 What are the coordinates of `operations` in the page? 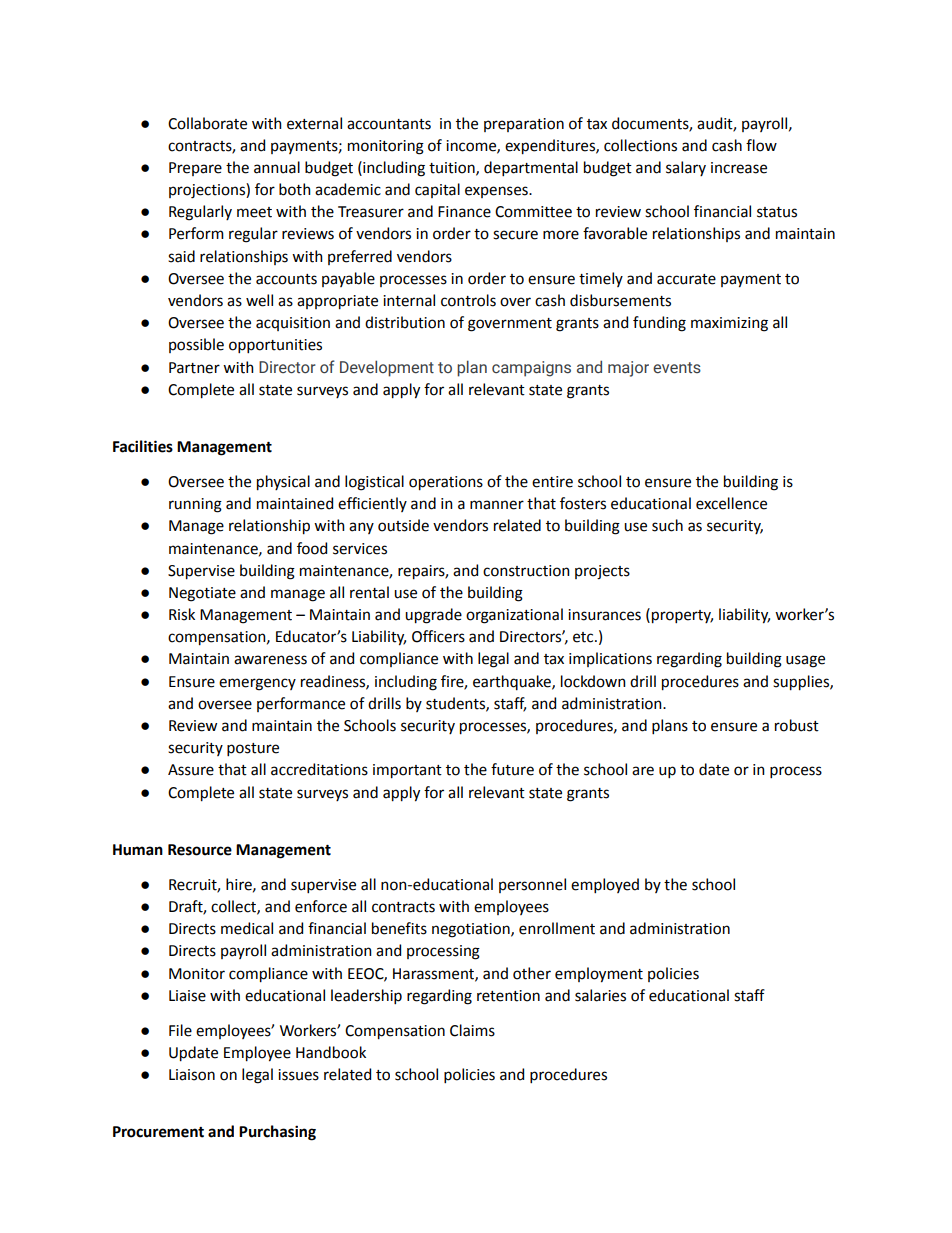 It's located at (446, 483).
